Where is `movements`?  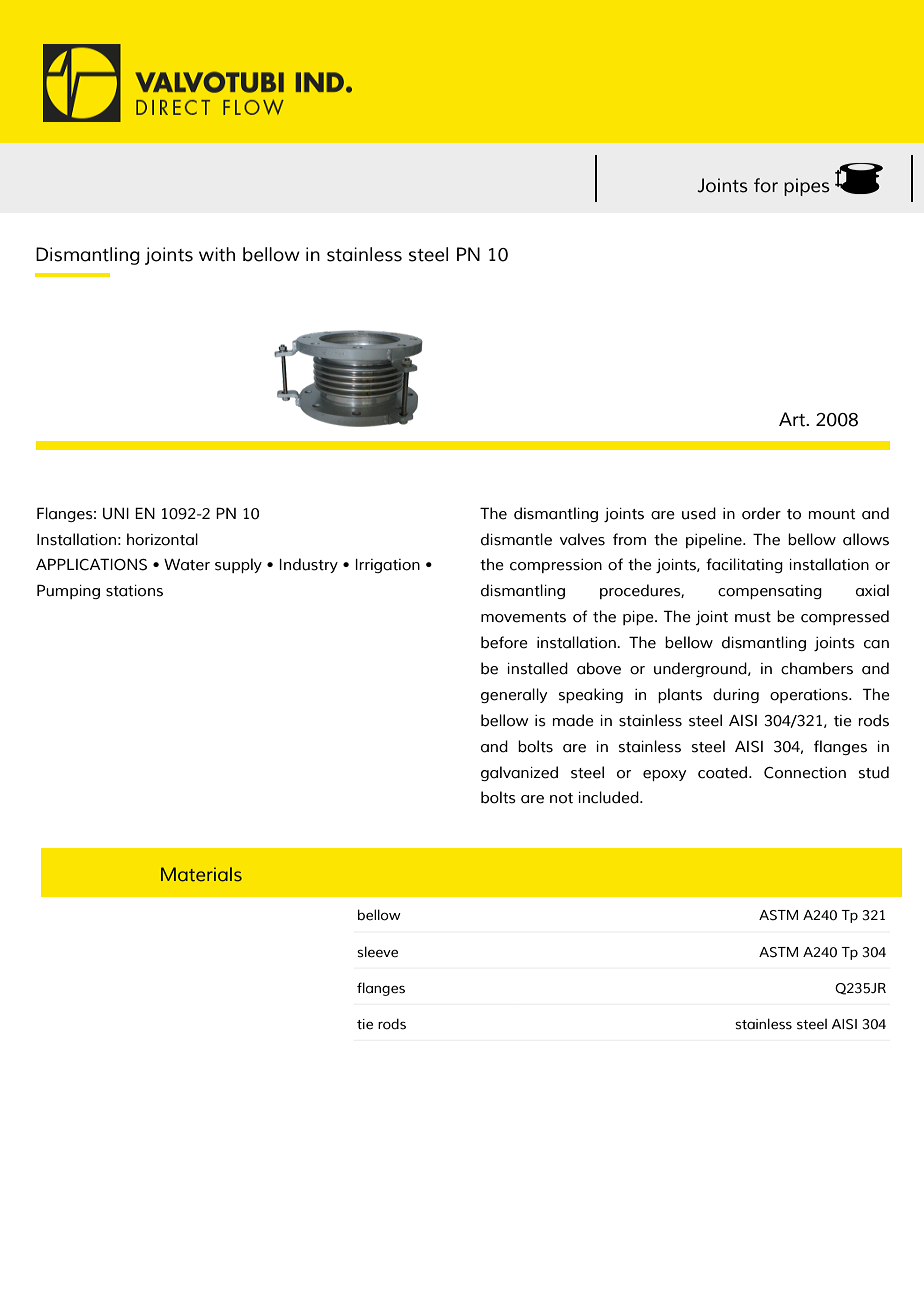
movements is located at coordinates (523, 617).
